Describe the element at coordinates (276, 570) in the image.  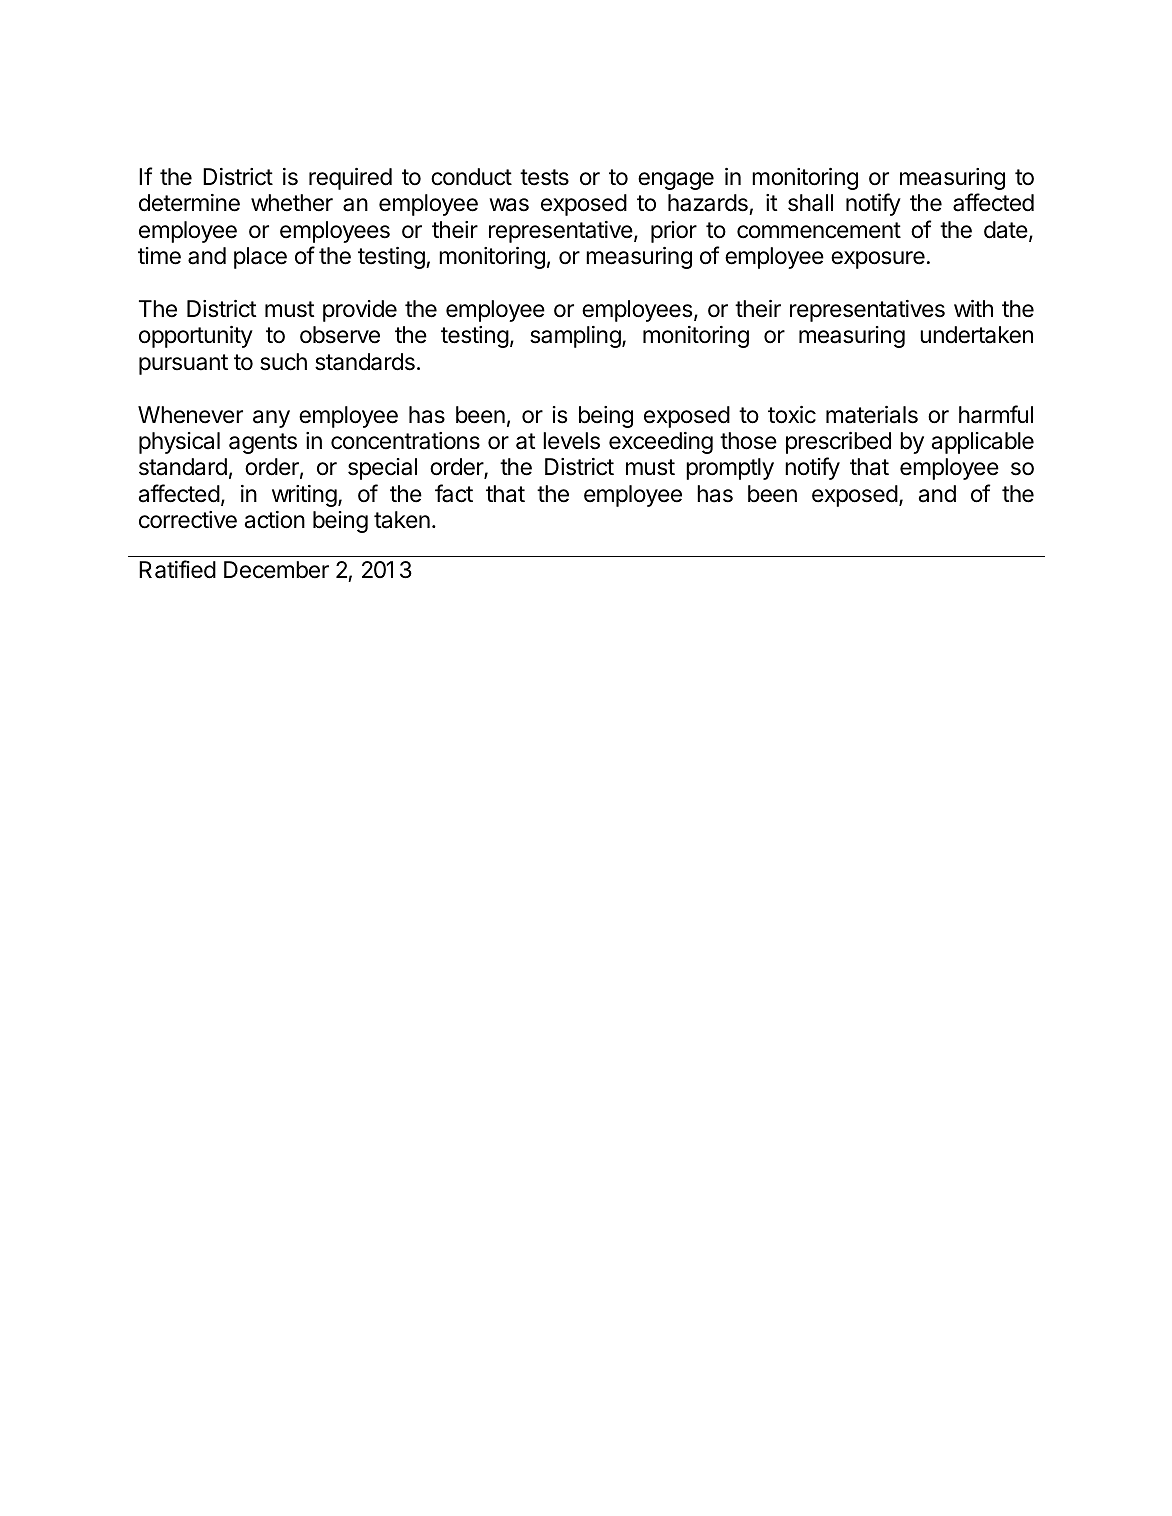
I see `December` at that location.
